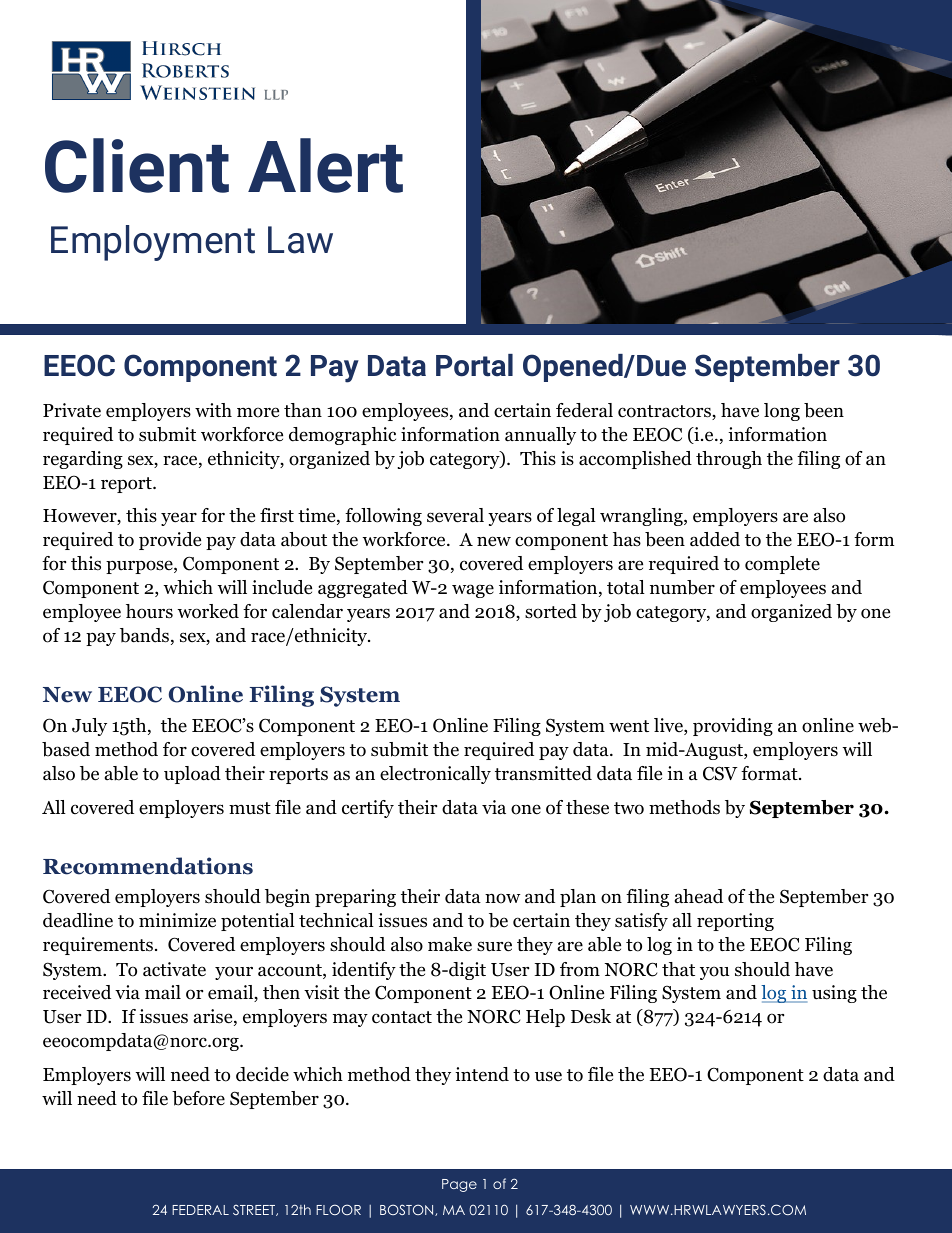  Describe the element at coordinates (591, 1016) in the image. I see `Desk` at that location.
